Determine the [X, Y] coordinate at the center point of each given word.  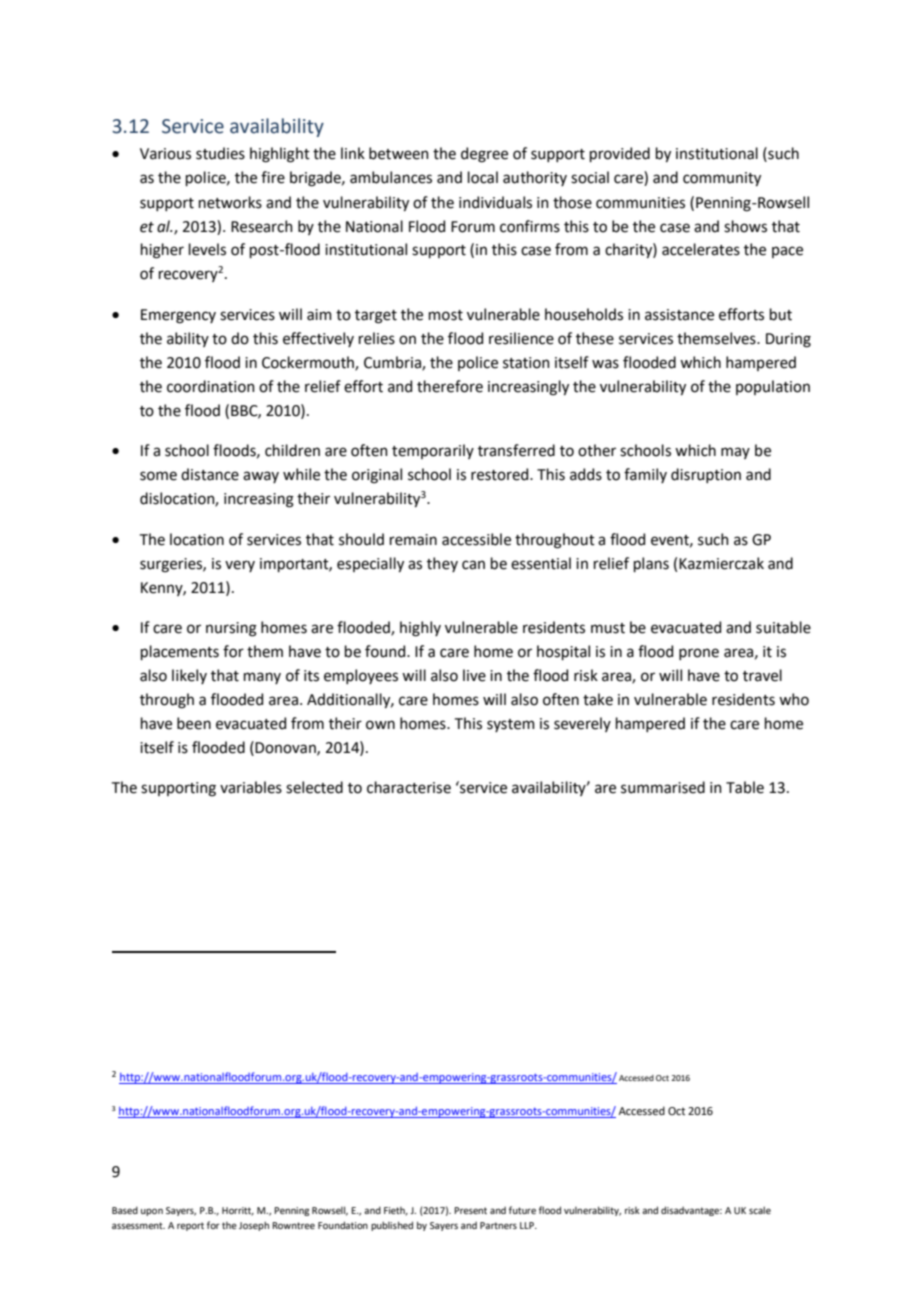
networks [230, 202]
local [483, 177]
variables [251, 787]
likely [189, 676]
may [735, 453]
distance [210, 474]
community [722, 179]
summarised [663, 787]
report [190, 1226]
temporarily [433, 451]
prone [699, 654]
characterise [409, 787]
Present [470, 1210]
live [474, 675]
